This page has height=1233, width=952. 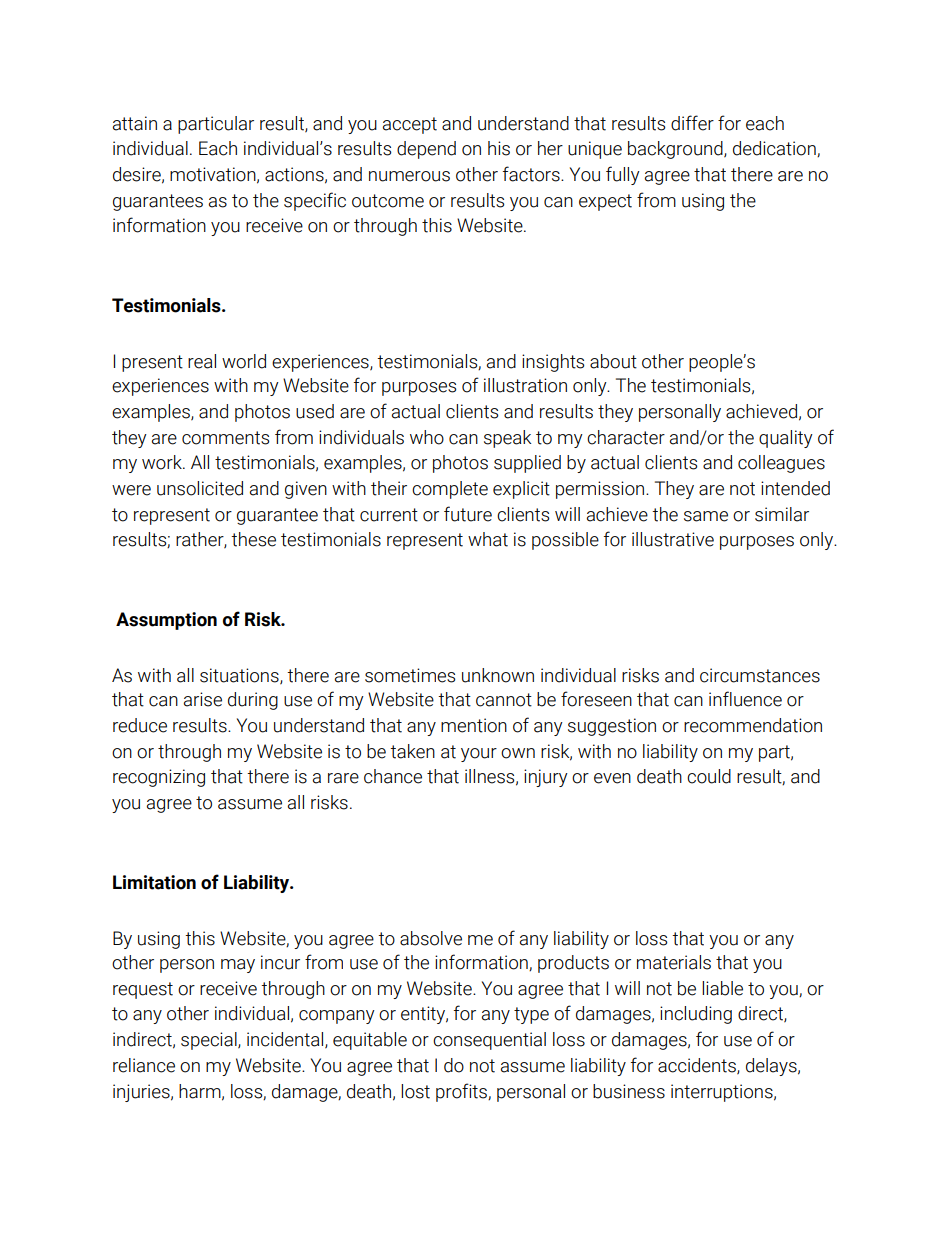 I want to click on could, so click(x=709, y=776).
